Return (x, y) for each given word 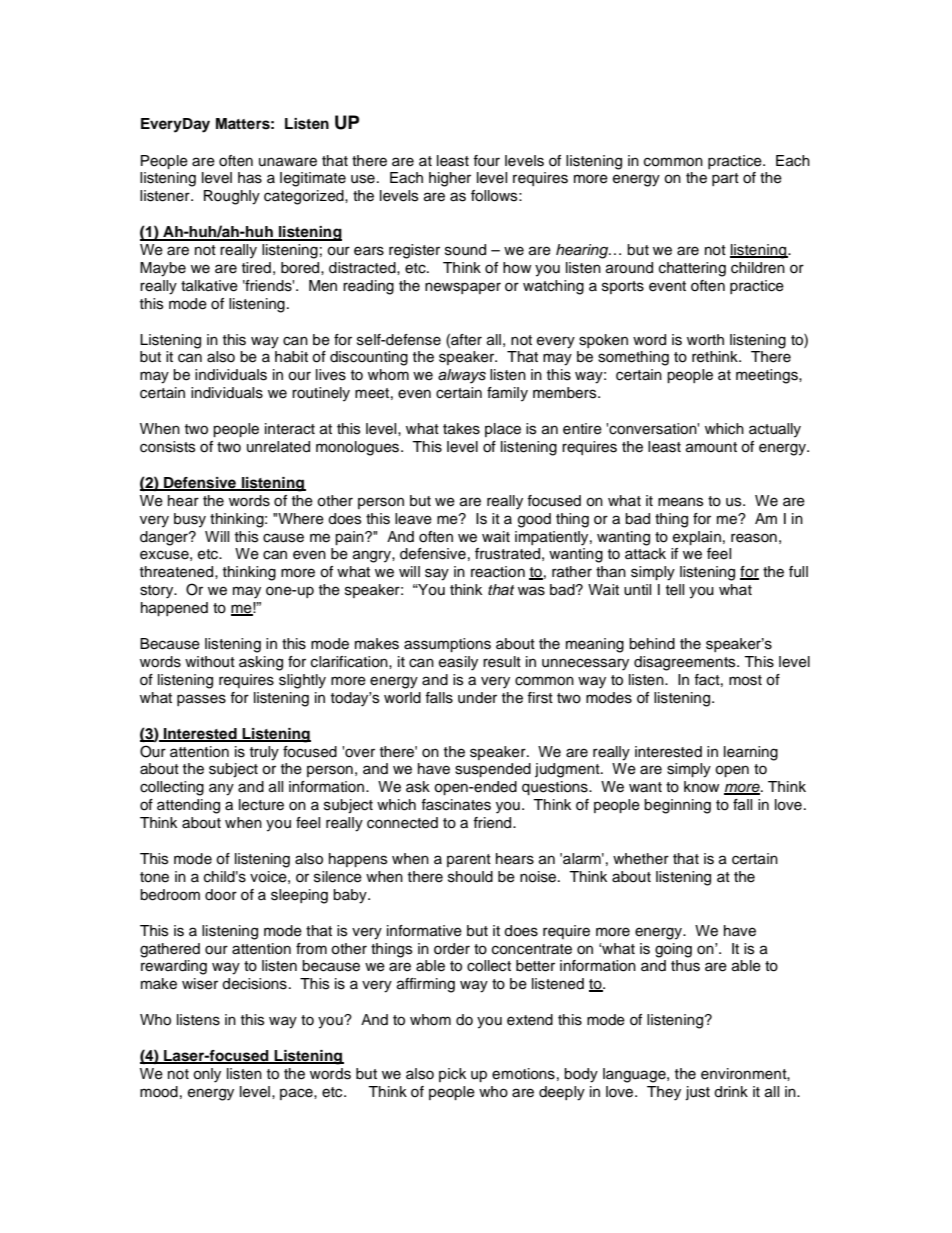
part (725, 179)
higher (450, 179)
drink (731, 1092)
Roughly (232, 197)
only (207, 1075)
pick (452, 1075)
